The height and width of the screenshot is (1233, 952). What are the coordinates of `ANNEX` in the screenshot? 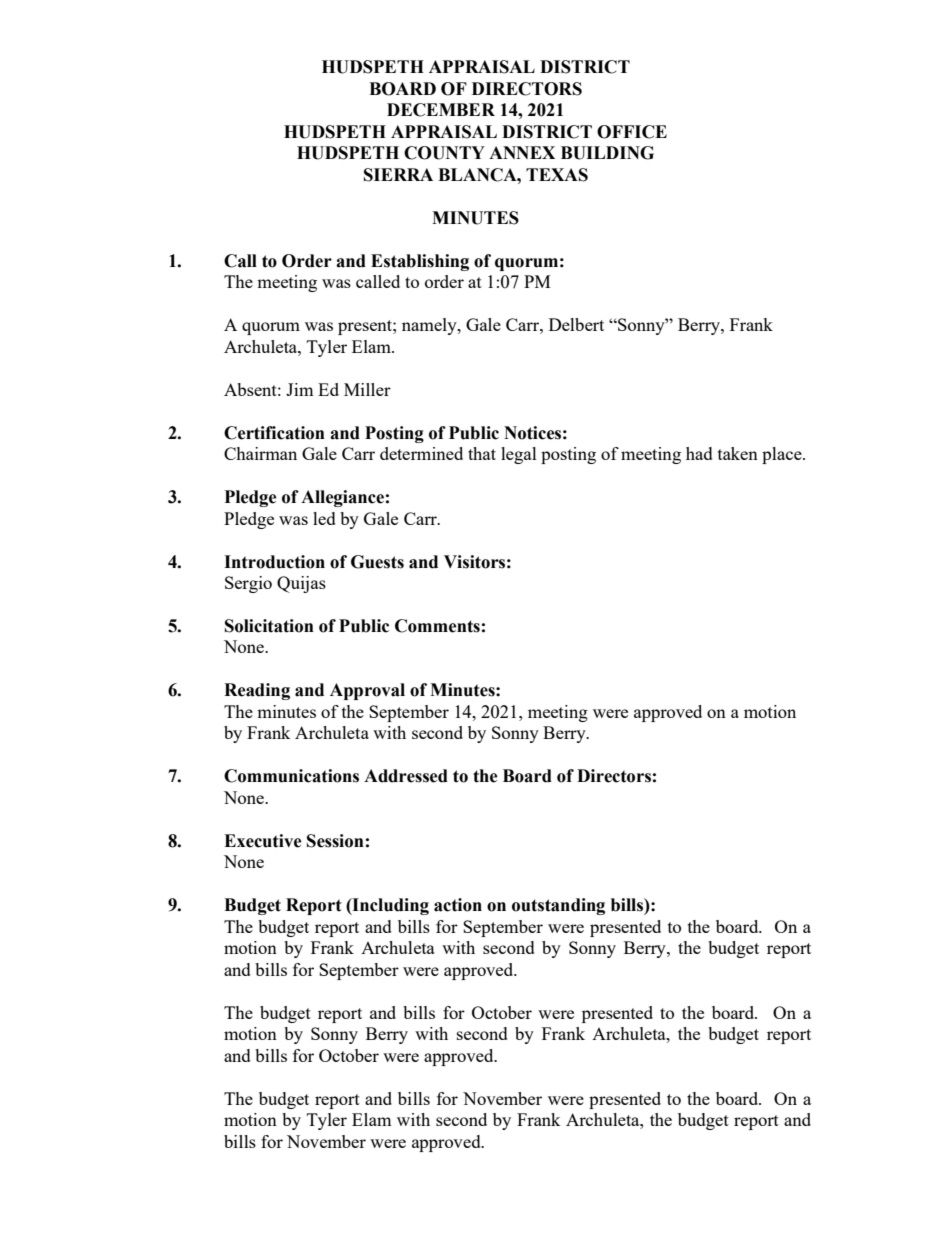 It's located at (522, 152).
